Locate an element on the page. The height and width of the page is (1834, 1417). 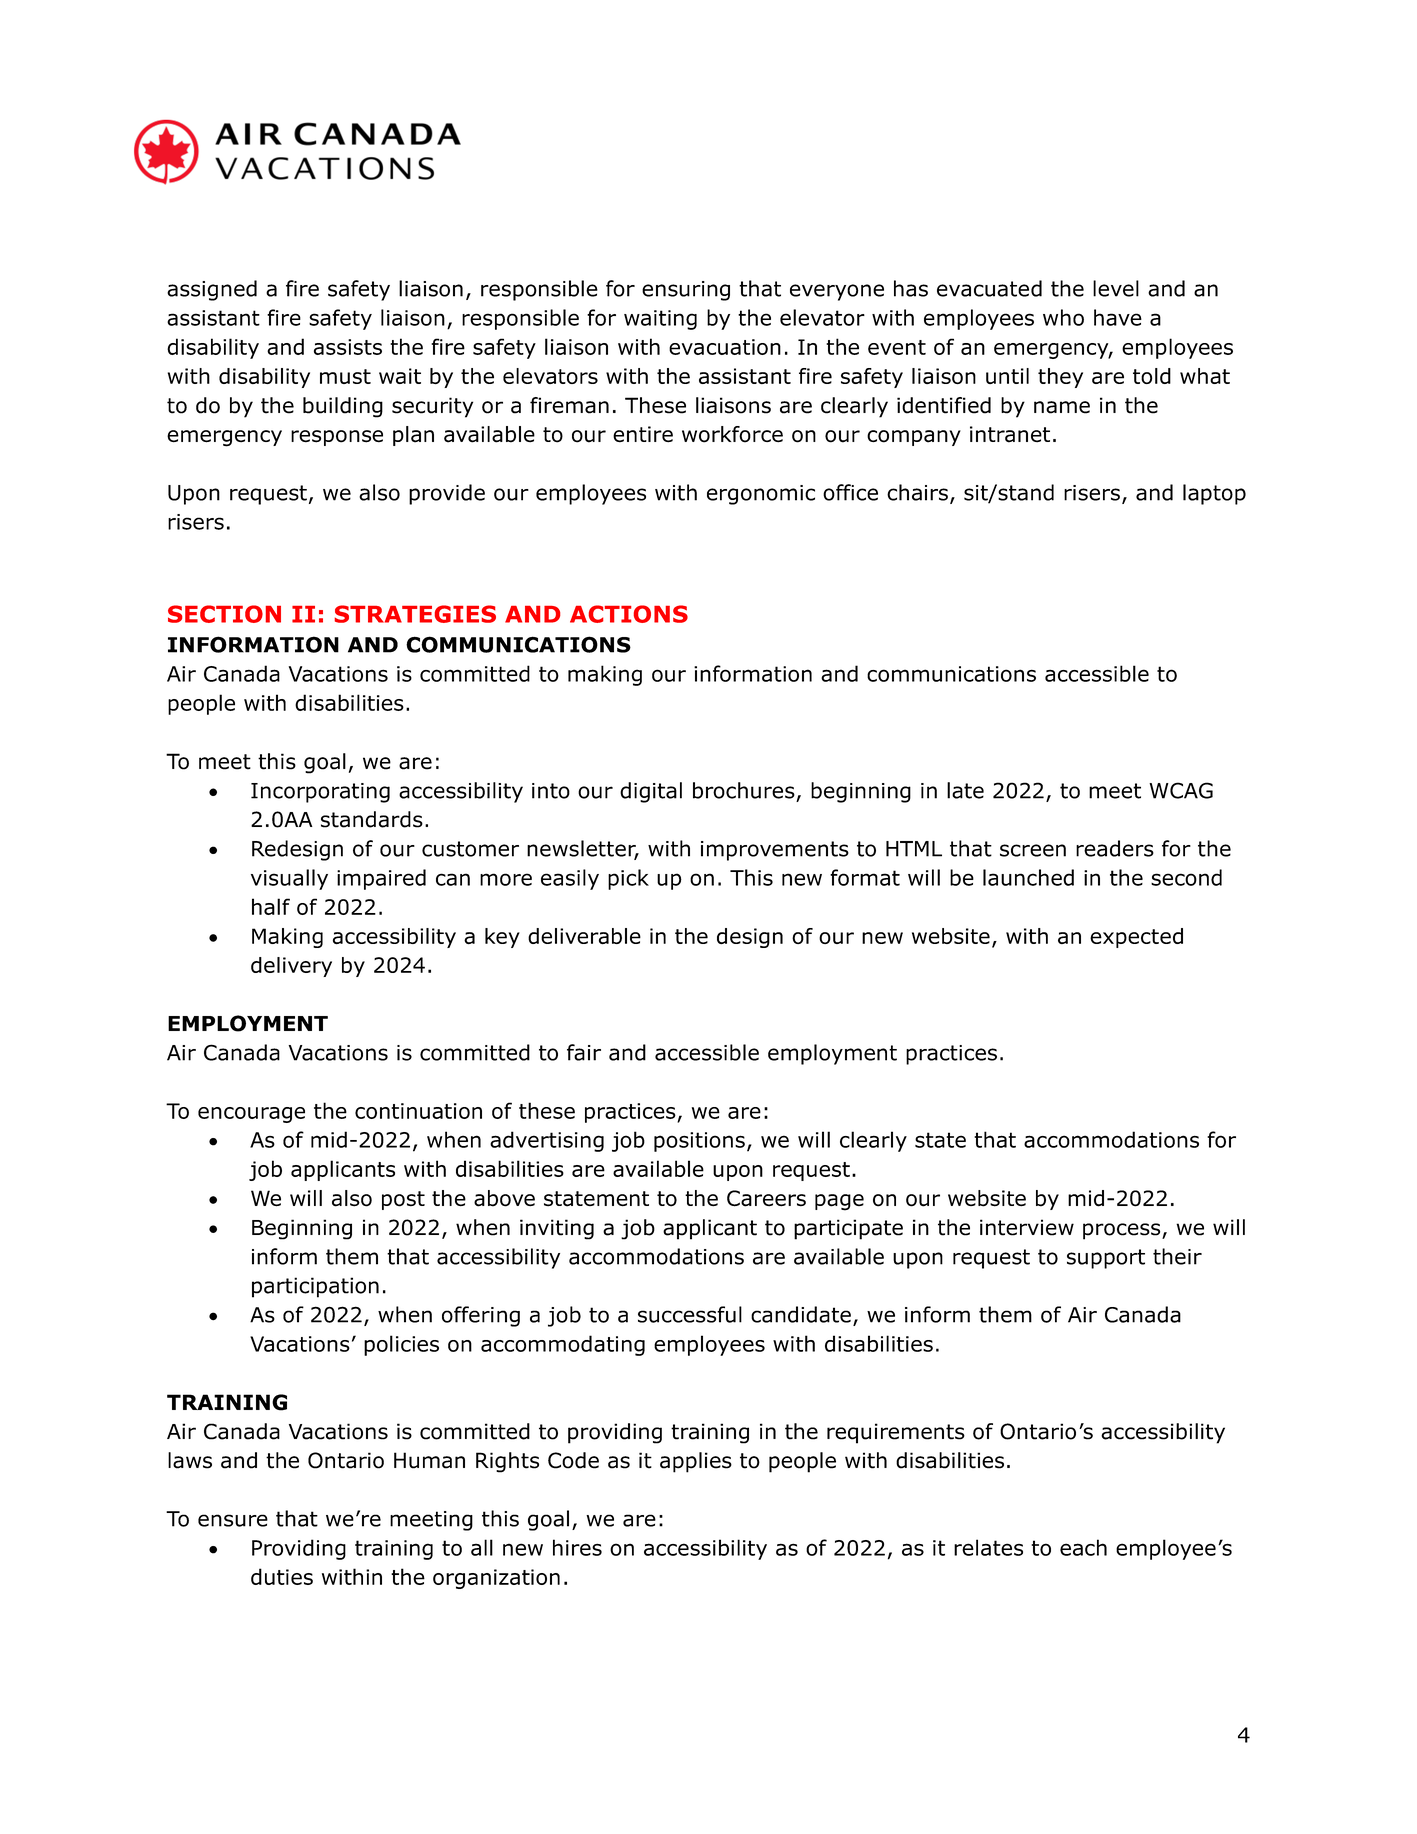
delivery is located at coordinates (291, 967).
